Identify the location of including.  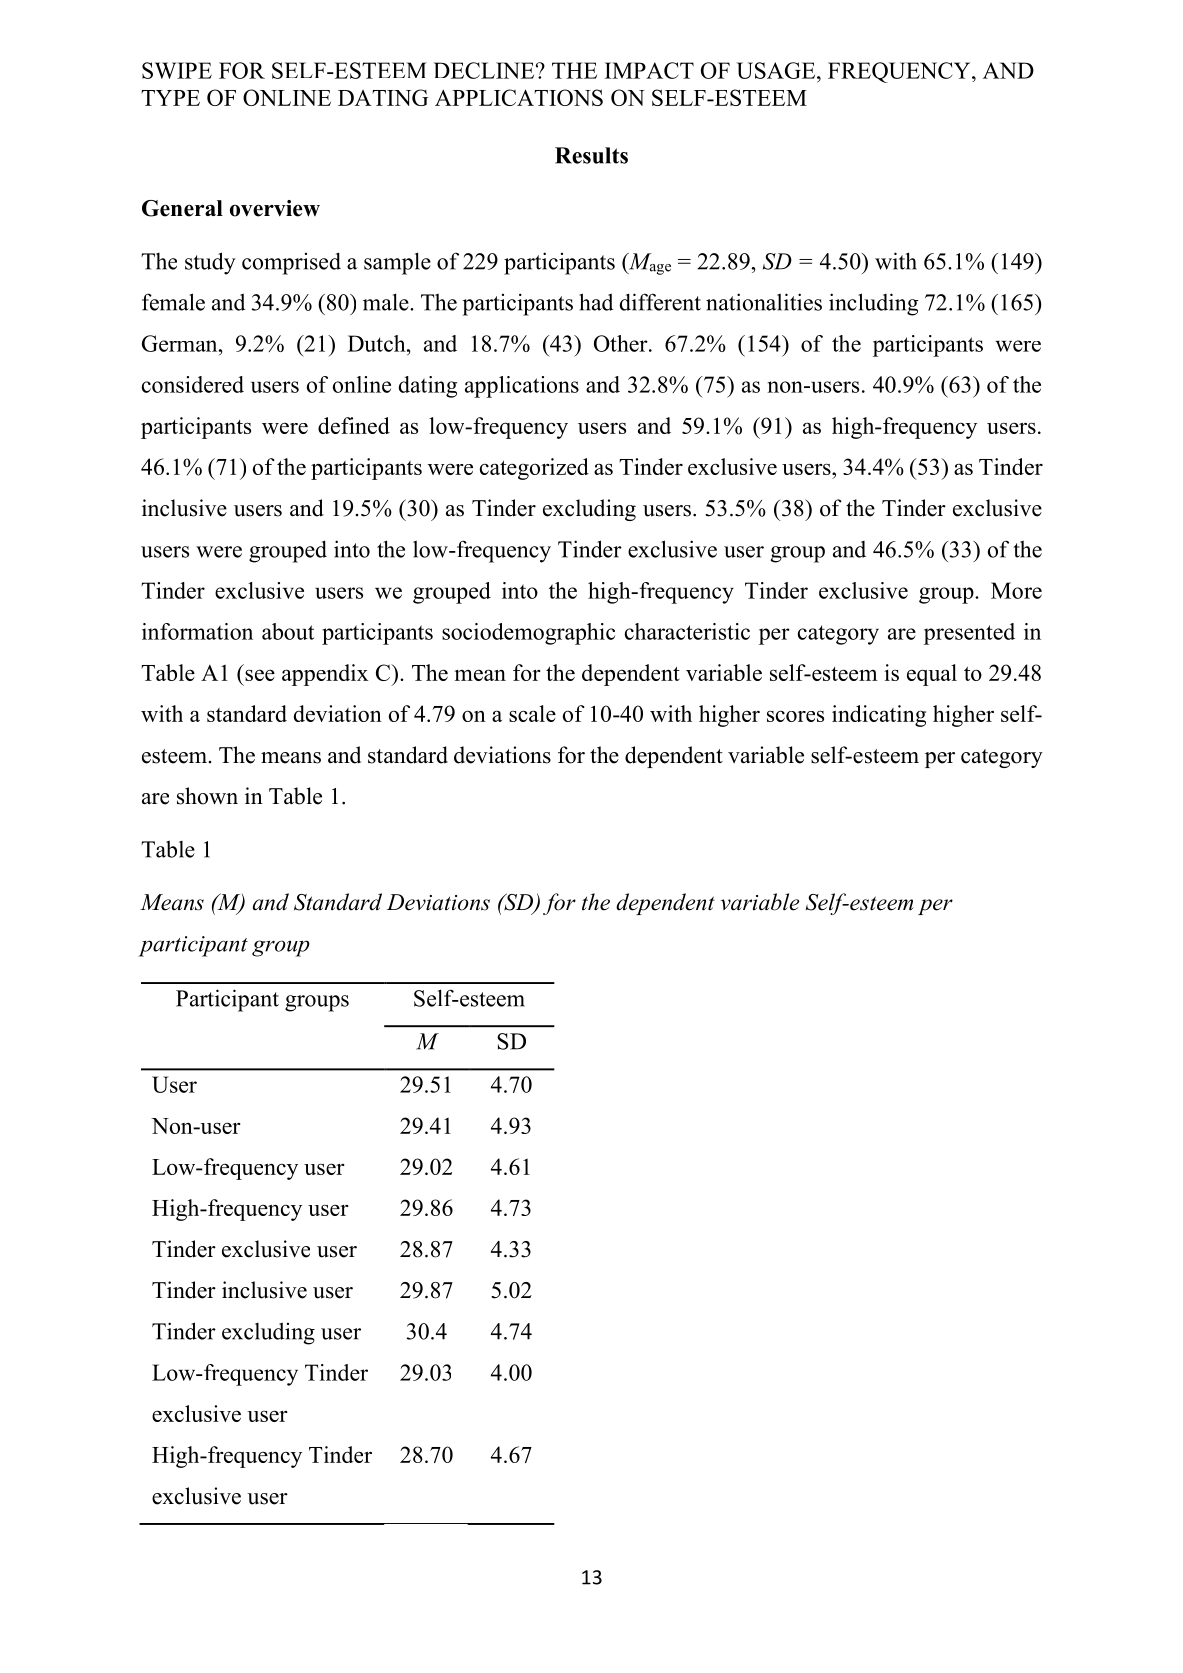
(873, 304).
